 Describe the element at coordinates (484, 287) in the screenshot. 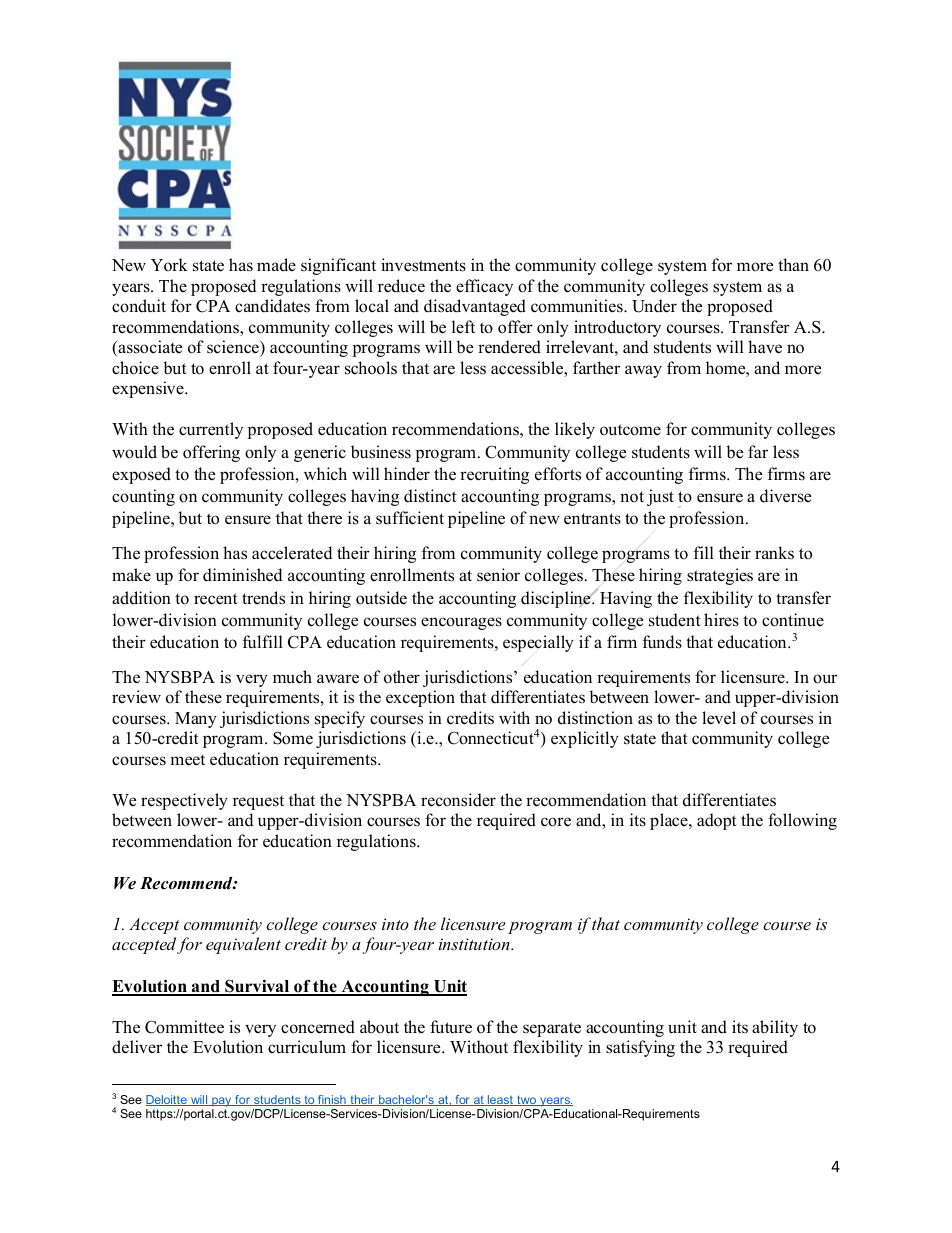

I see `efficacy` at that location.
